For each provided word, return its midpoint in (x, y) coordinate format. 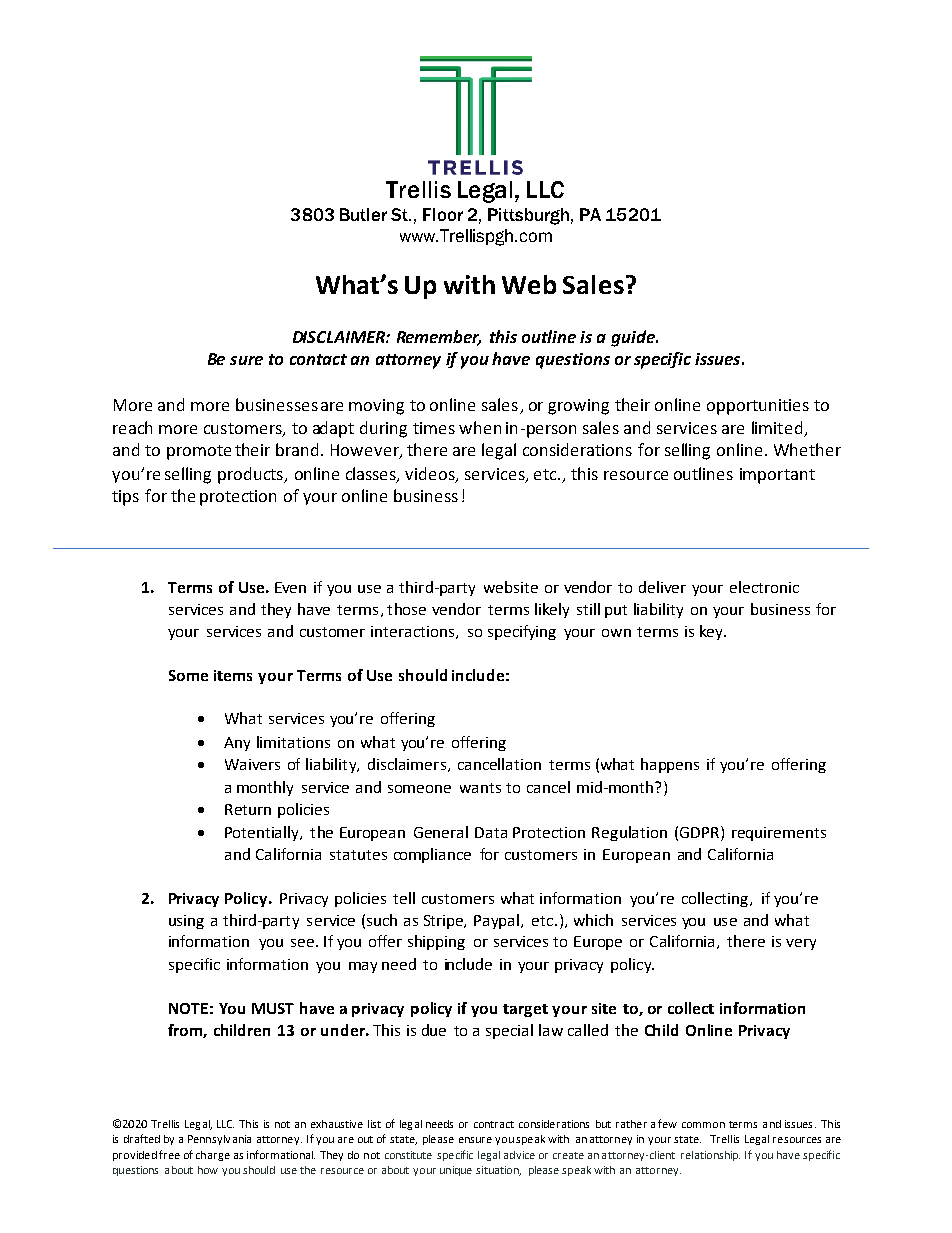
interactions (414, 632)
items (233, 675)
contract (494, 1124)
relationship (710, 1156)
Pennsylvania (219, 1140)
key (712, 632)
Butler (363, 214)
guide (634, 338)
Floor (443, 214)
